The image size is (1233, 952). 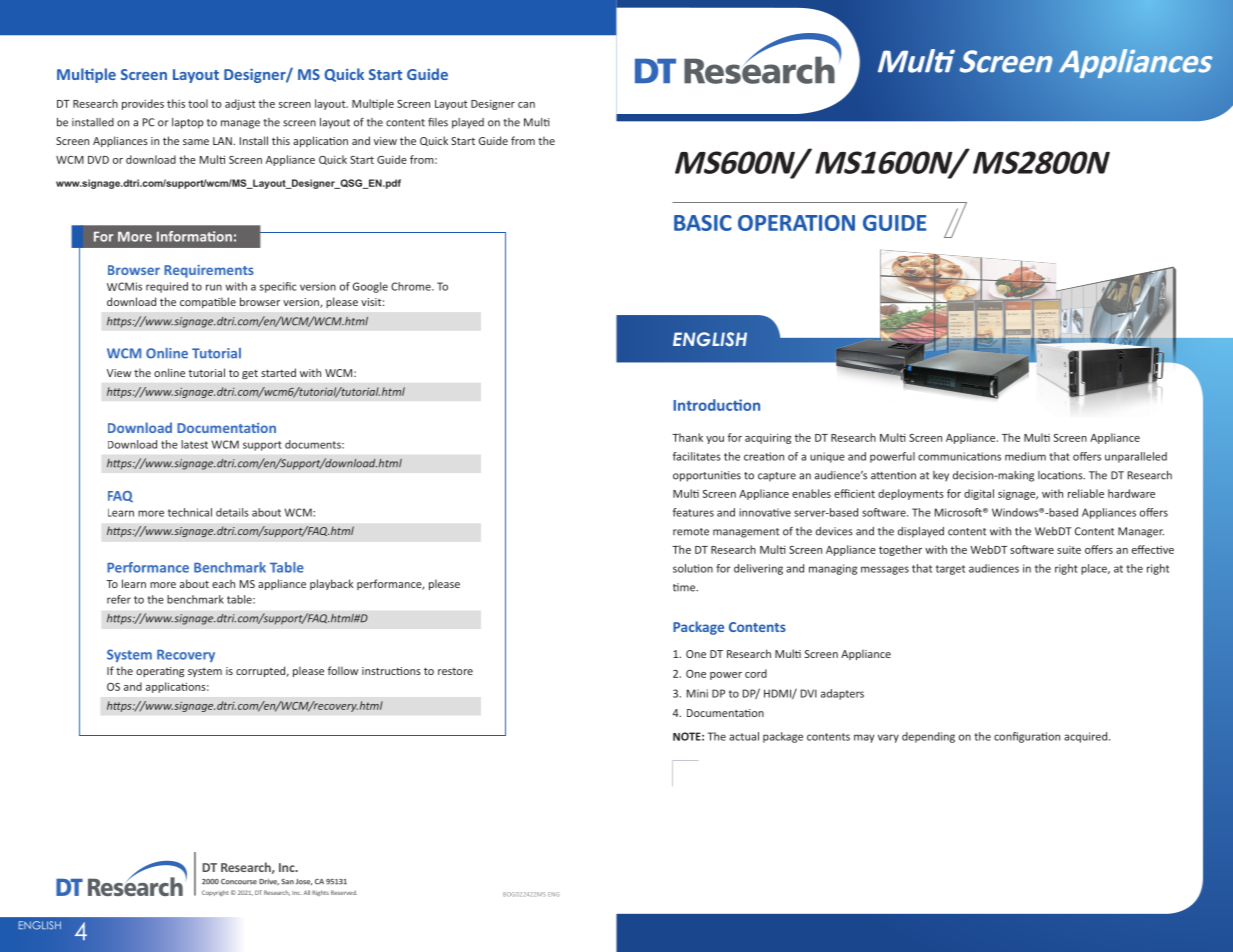 I want to click on can, so click(x=526, y=105).
